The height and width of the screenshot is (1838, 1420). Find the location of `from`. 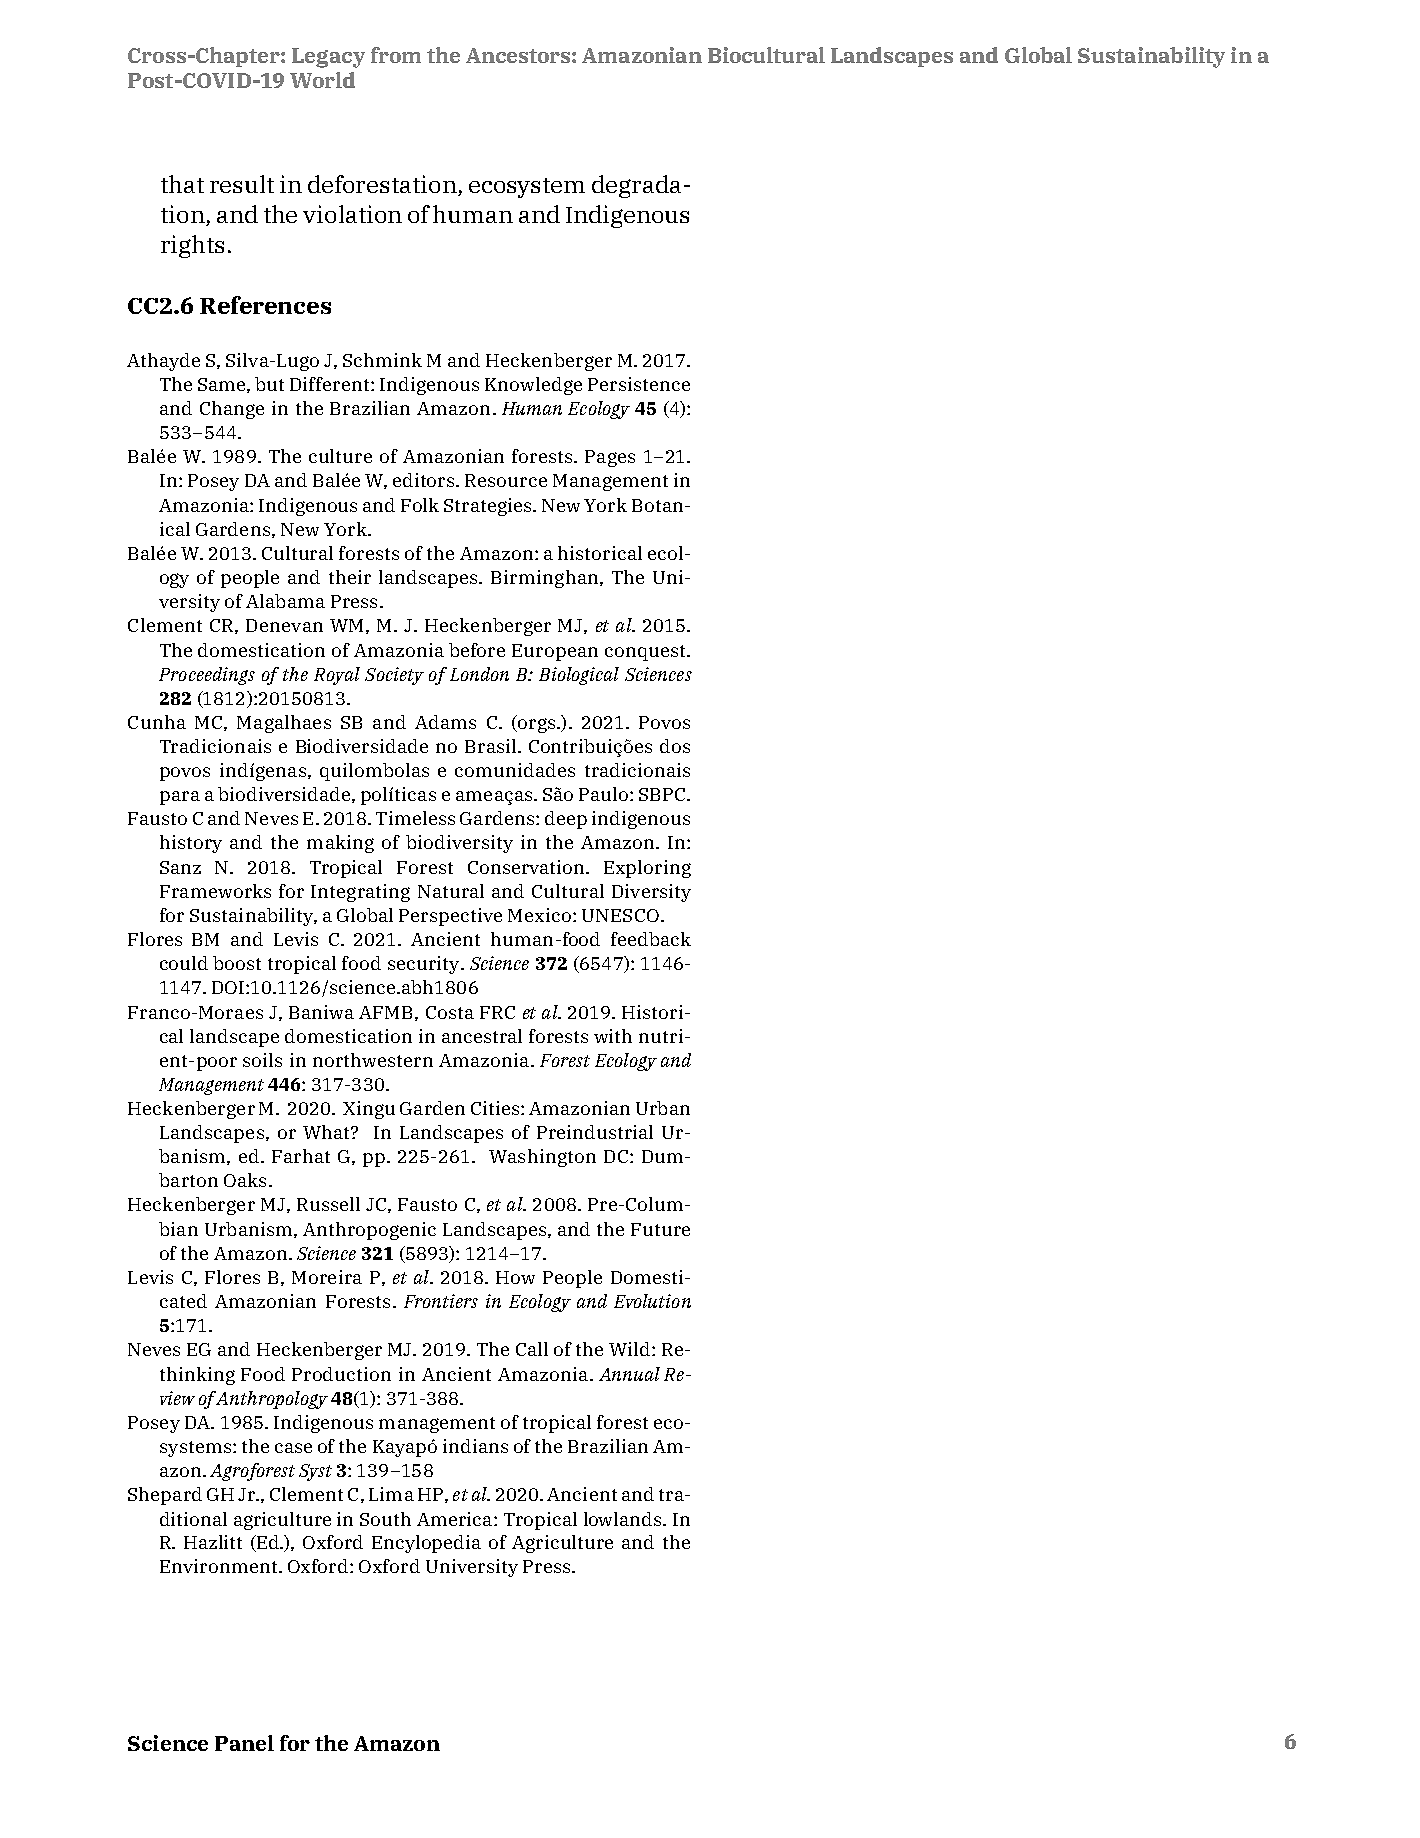

from is located at coordinates (396, 55).
